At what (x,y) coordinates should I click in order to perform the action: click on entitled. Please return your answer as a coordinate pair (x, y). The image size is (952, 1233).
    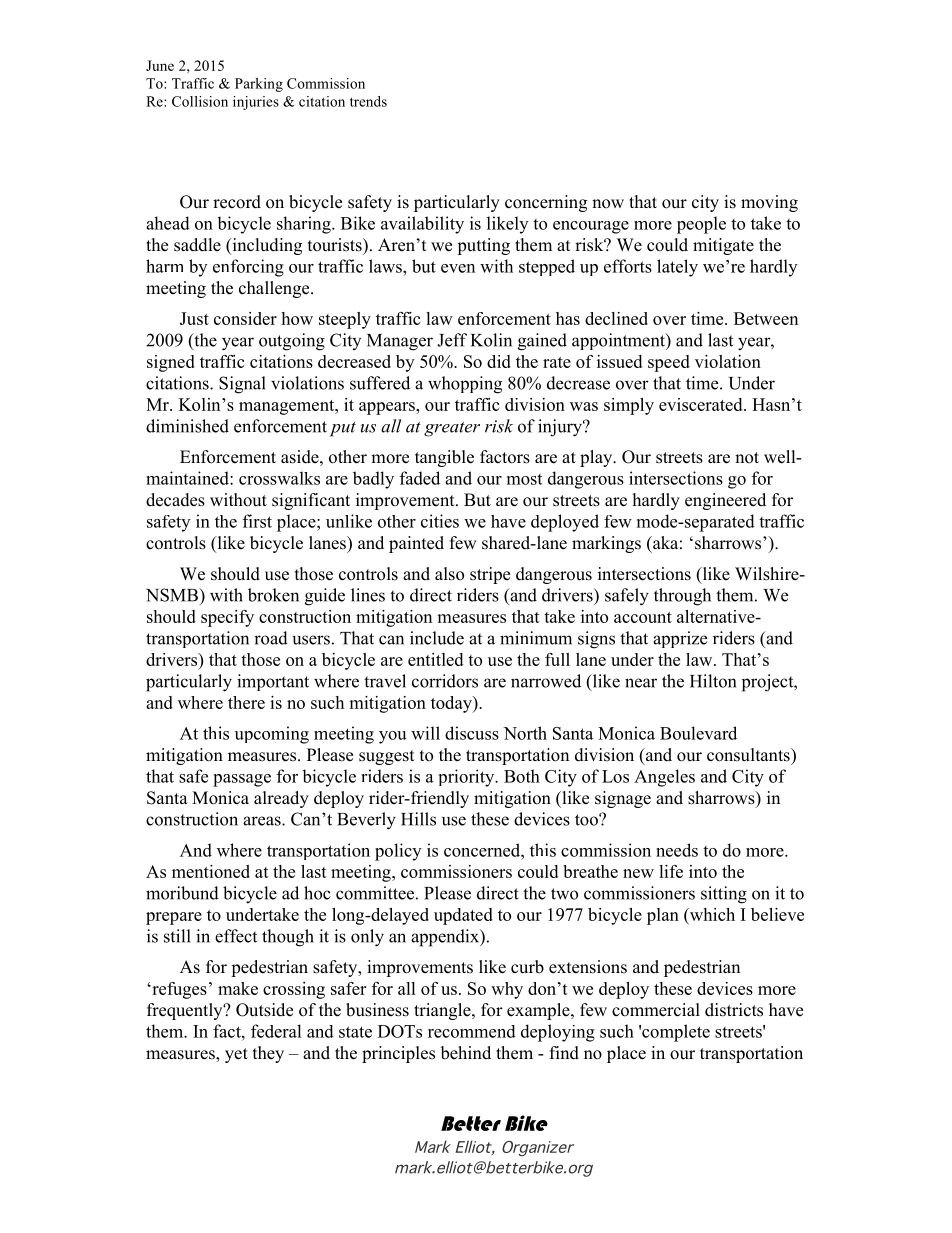
    Looking at the image, I should click on (435, 659).
